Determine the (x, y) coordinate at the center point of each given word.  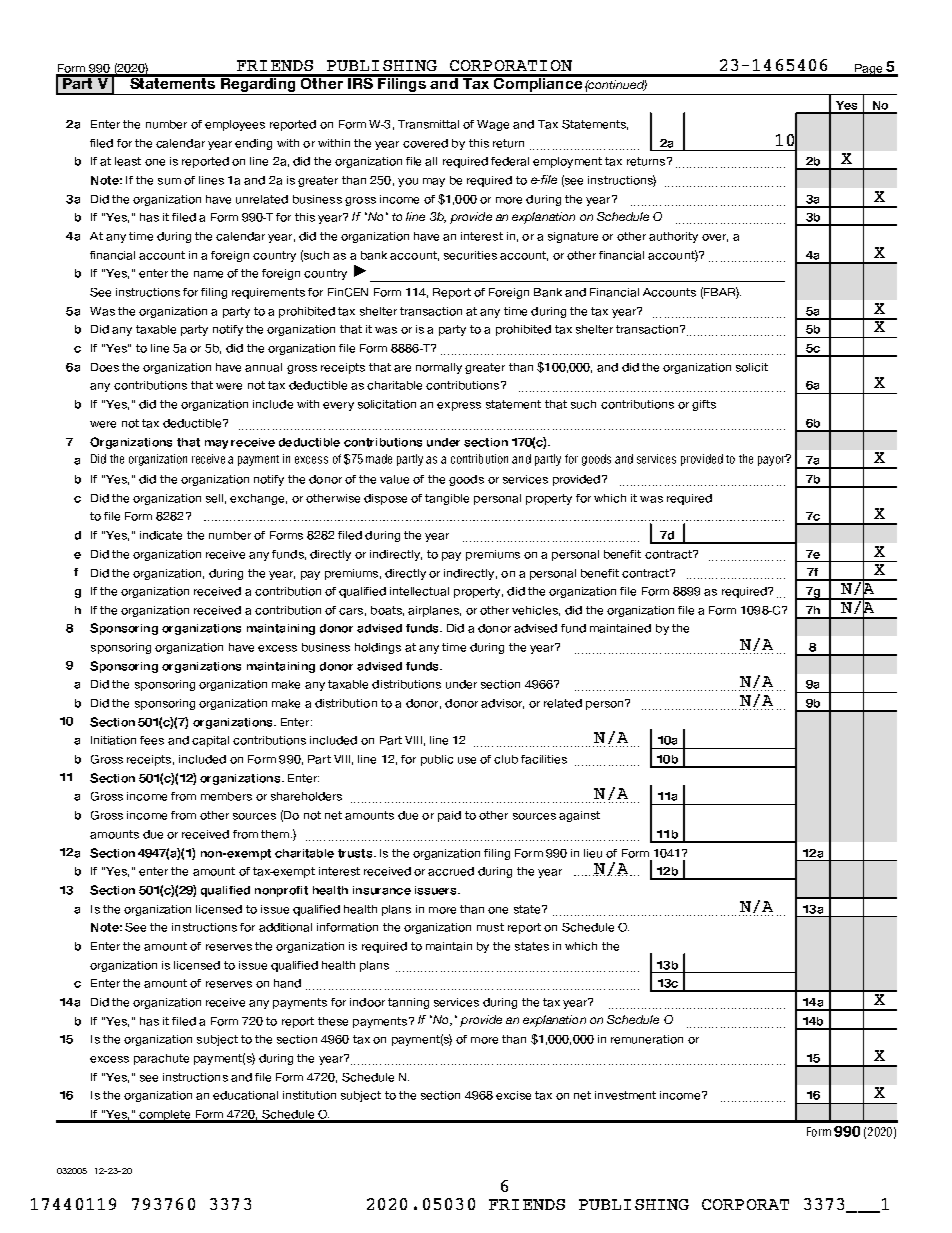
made (379, 459)
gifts (704, 405)
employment (567, 162)
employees (235, 125)
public (437, 760)
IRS (360, 82)
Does (105, 367)
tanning (408, 1003)
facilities (544, 759)
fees (152, 740)
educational (245, 1095)
